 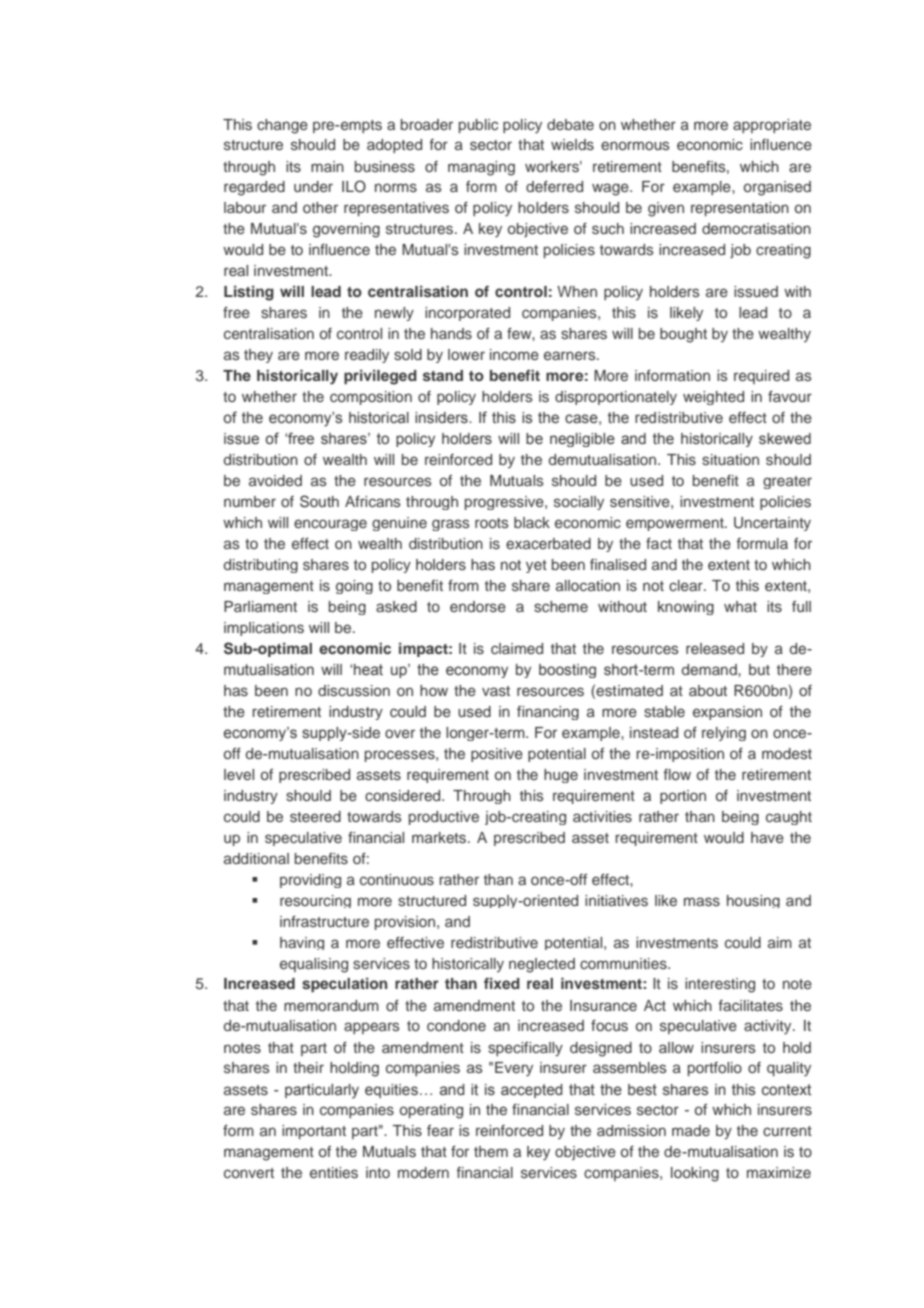 I want to click on weighted, so click(x=713, y=398).
